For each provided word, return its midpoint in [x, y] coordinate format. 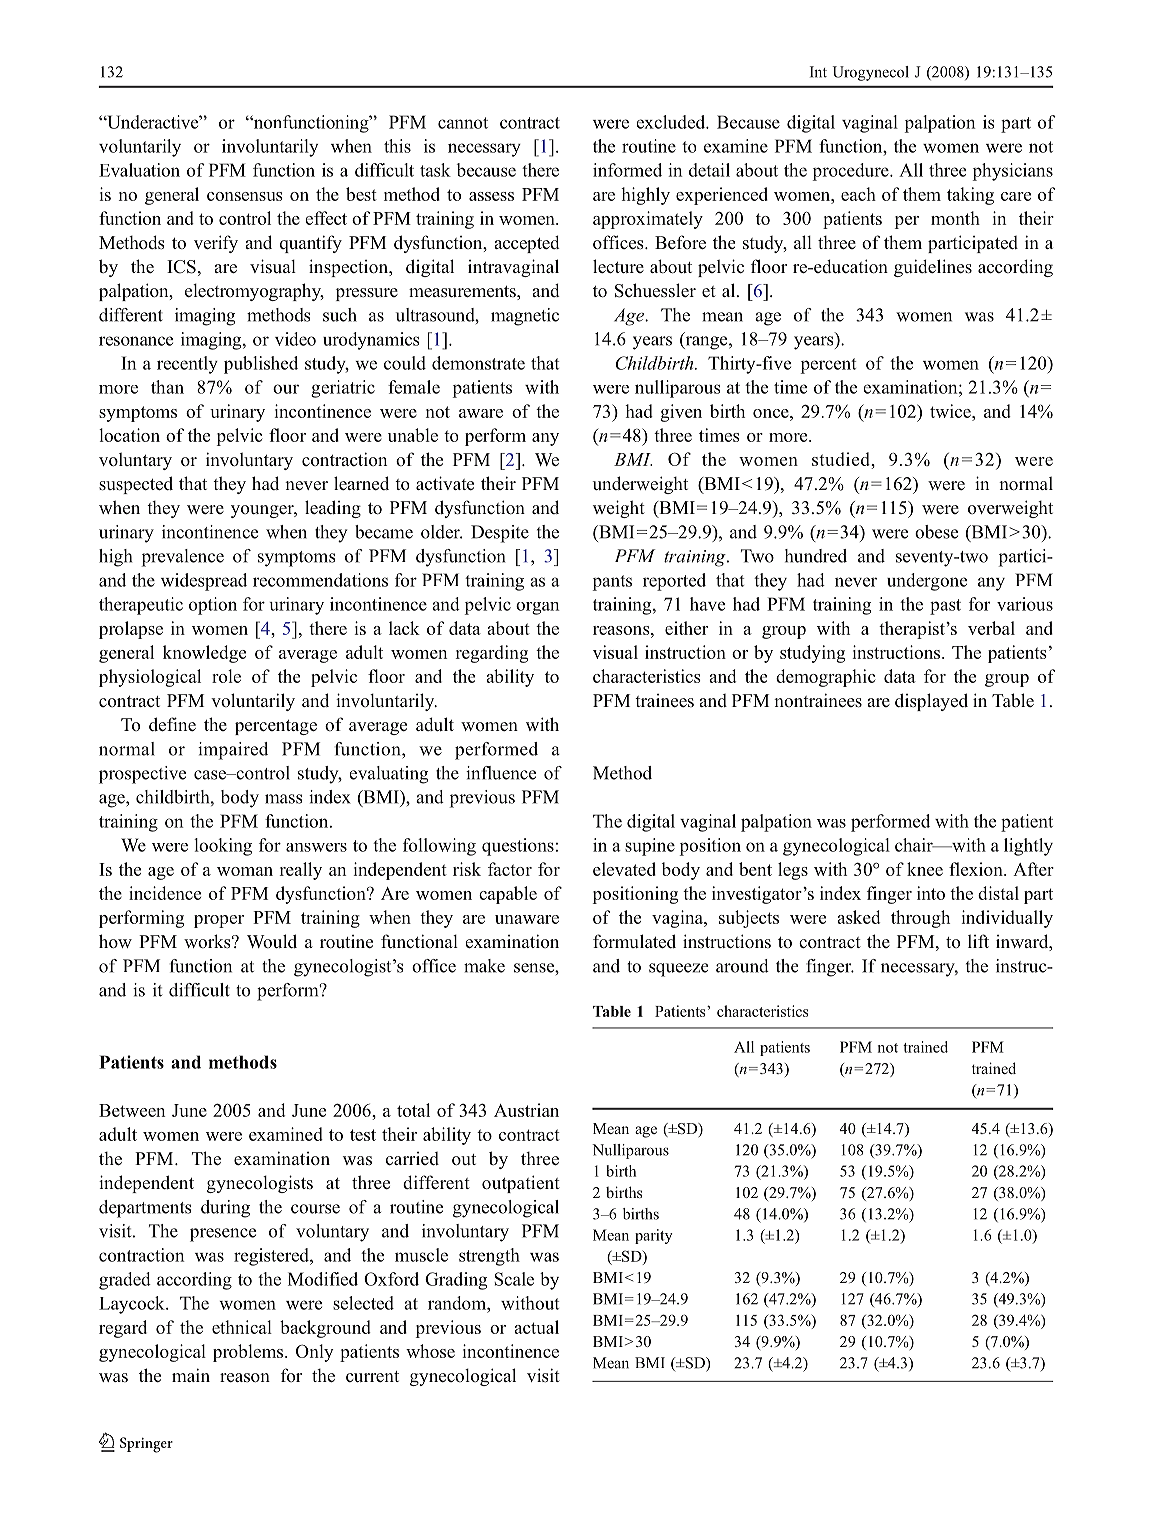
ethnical [242, 1327]
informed [627, 170]
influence [501, 773]
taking [970, 196]
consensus [245, 196]
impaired [233, 751]
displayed [931, 702]
